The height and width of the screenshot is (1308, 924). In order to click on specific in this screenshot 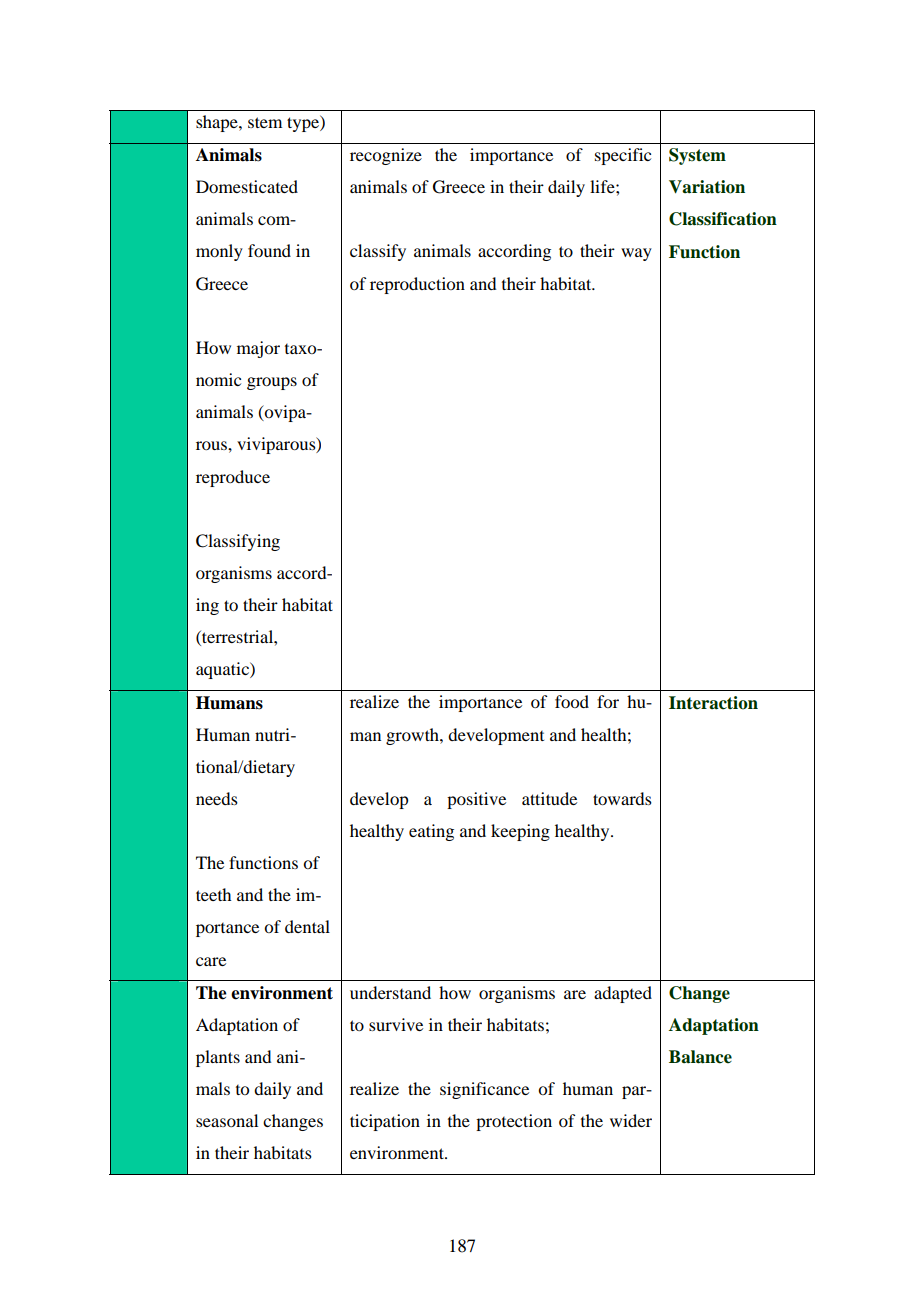, I will do `click(623, 156)`.
